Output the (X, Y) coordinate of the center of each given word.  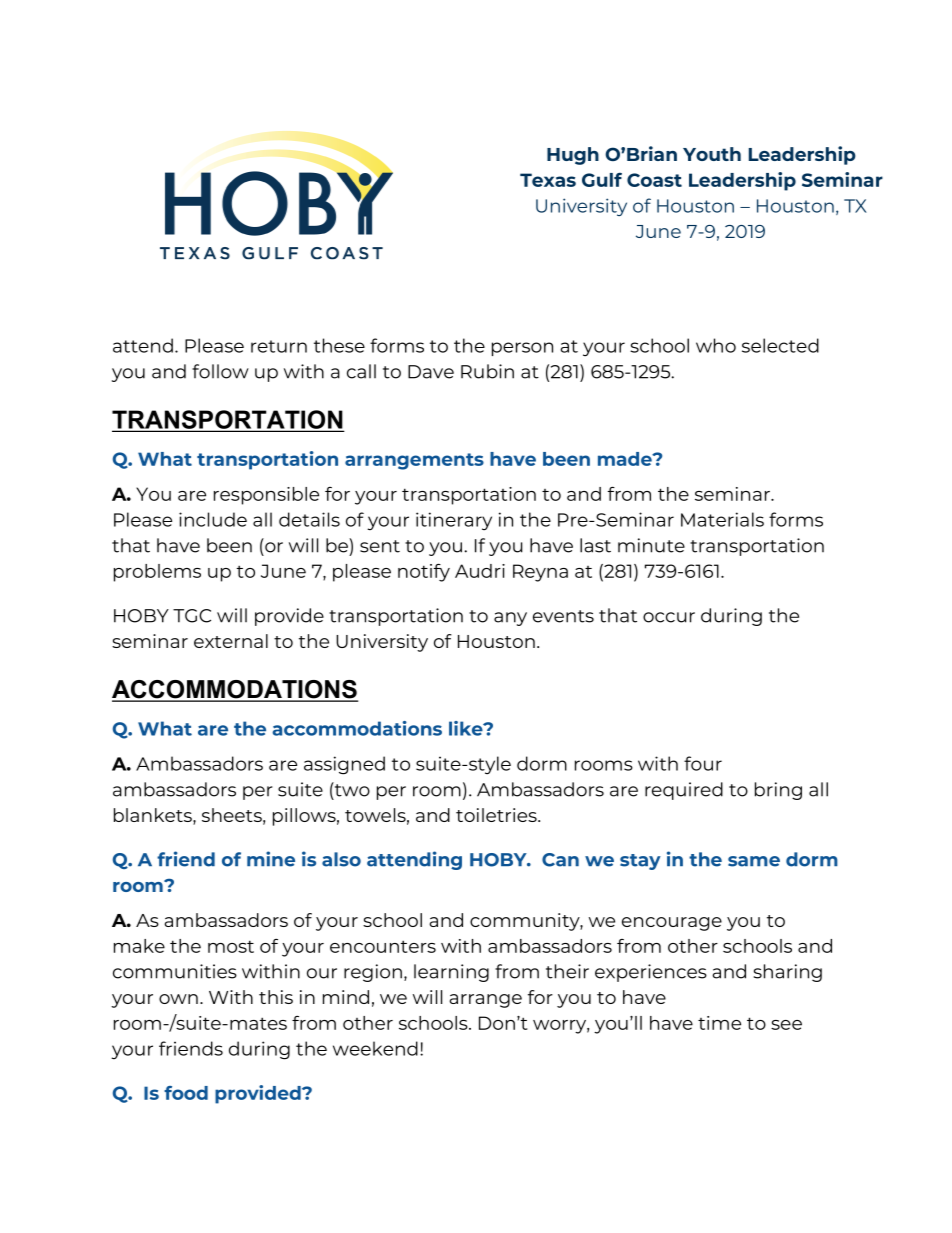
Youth (712, 154)
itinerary (454, 521)
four (703, 763)
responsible (266, 496)
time (719, 1023)
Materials (722, 519)
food (186, 1093)
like (467, 728)
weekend (375, 1048)
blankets (154, 816)
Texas (548, 180)
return (279, 346)
